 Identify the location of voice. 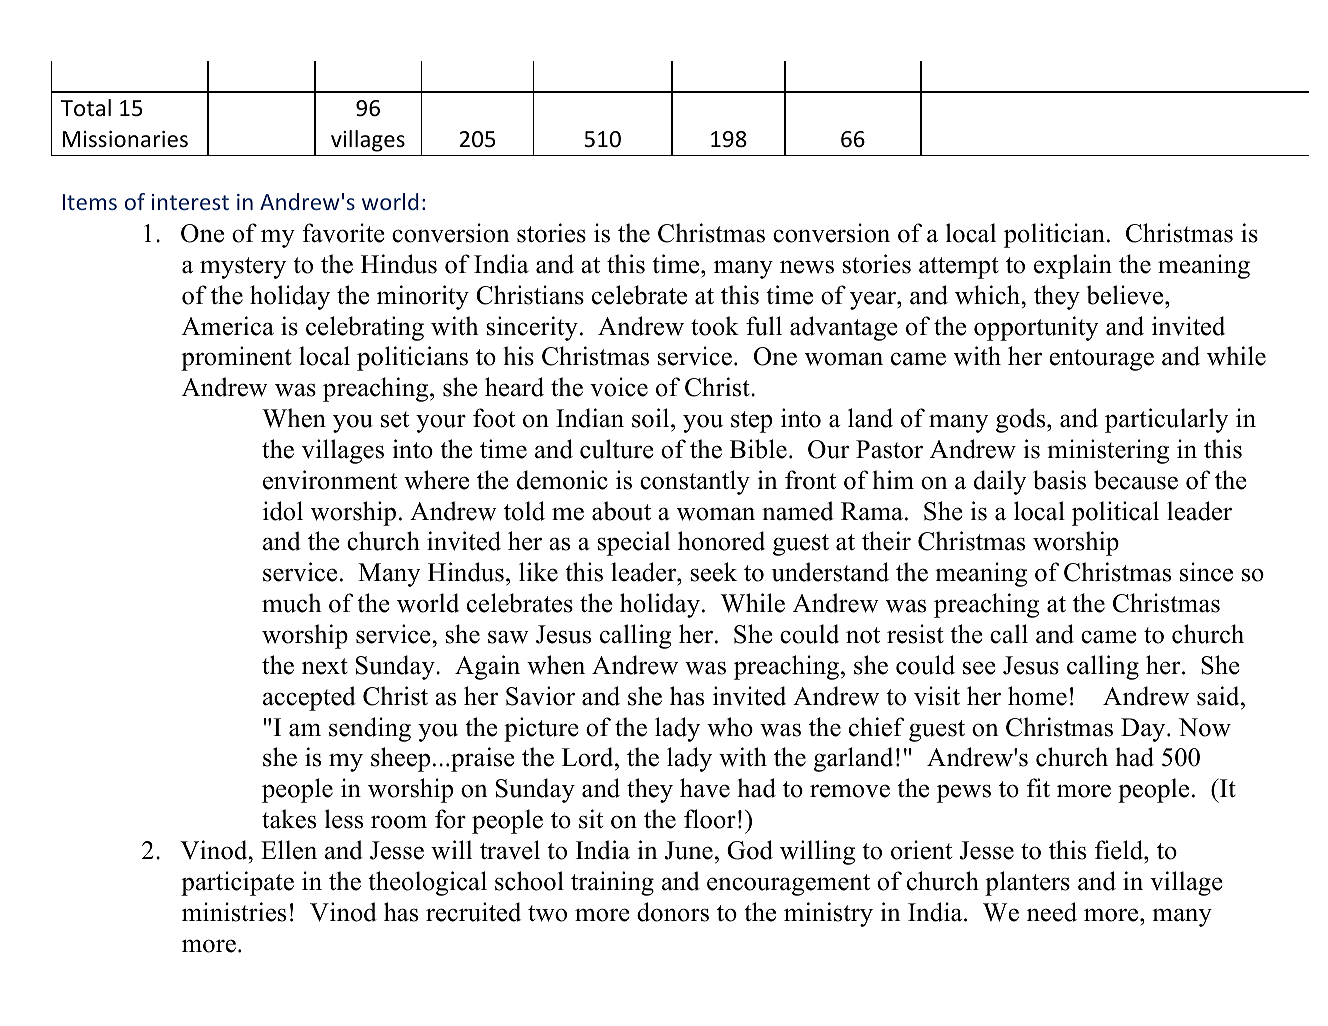
(619, 387).
